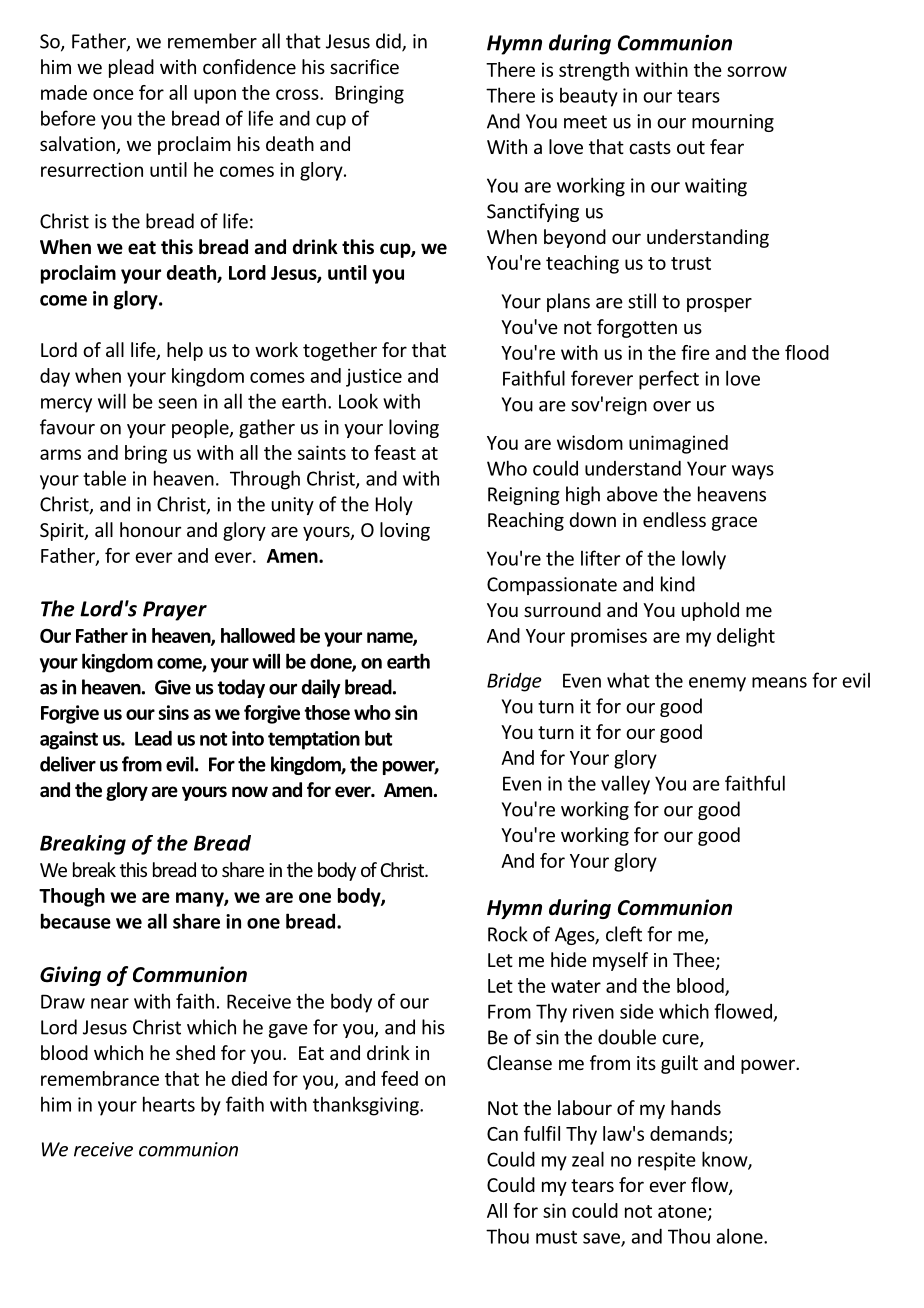  What do you see at coordinates (113, 94) in the page?
I see `once` at bounding box center [113, 94].
